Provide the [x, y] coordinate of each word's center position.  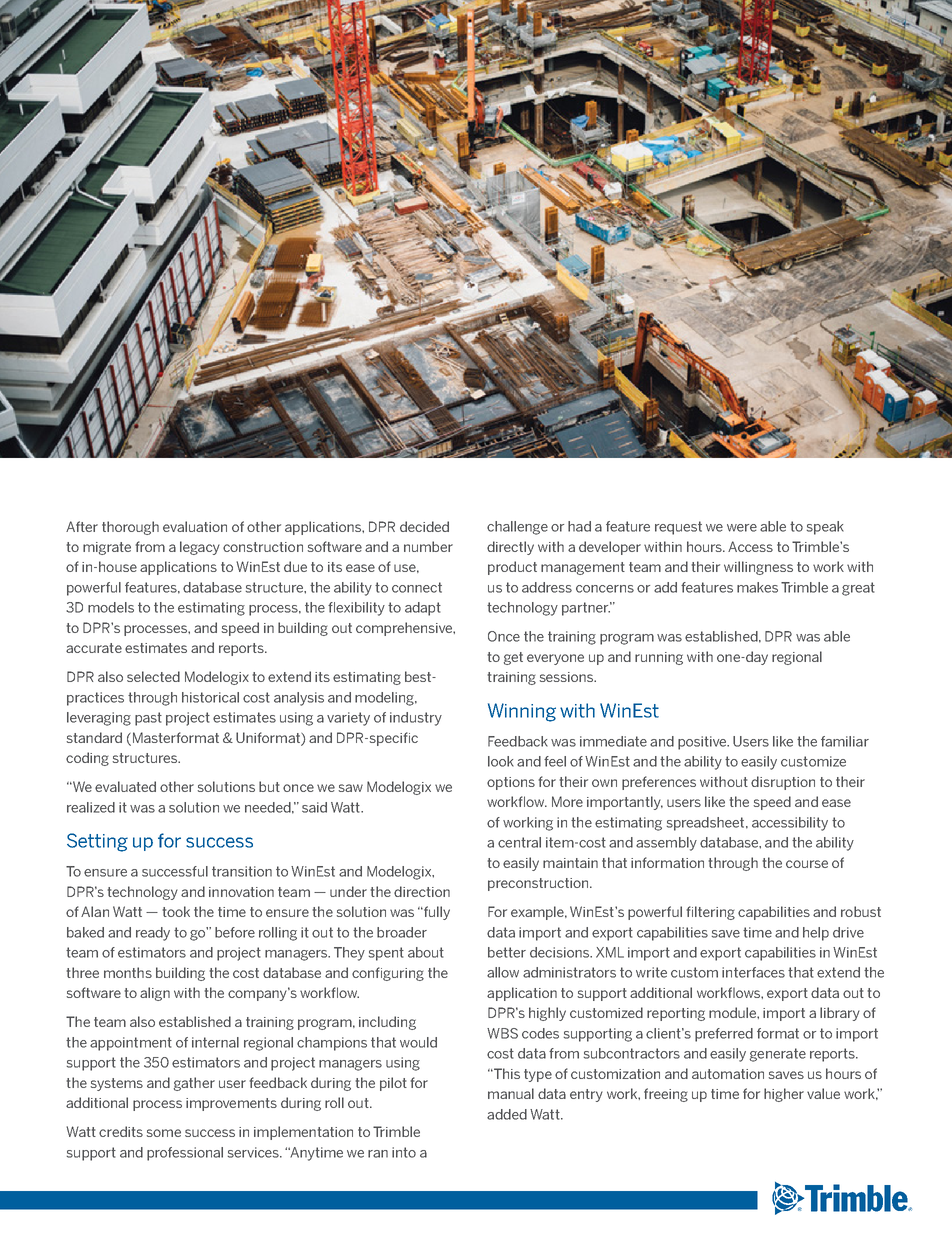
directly [510, 548]
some [163, 1133]
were [742, 528]
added [507, 1114]
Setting [97, 842]
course [807, 864]
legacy [200, 548]
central [519, 842]
